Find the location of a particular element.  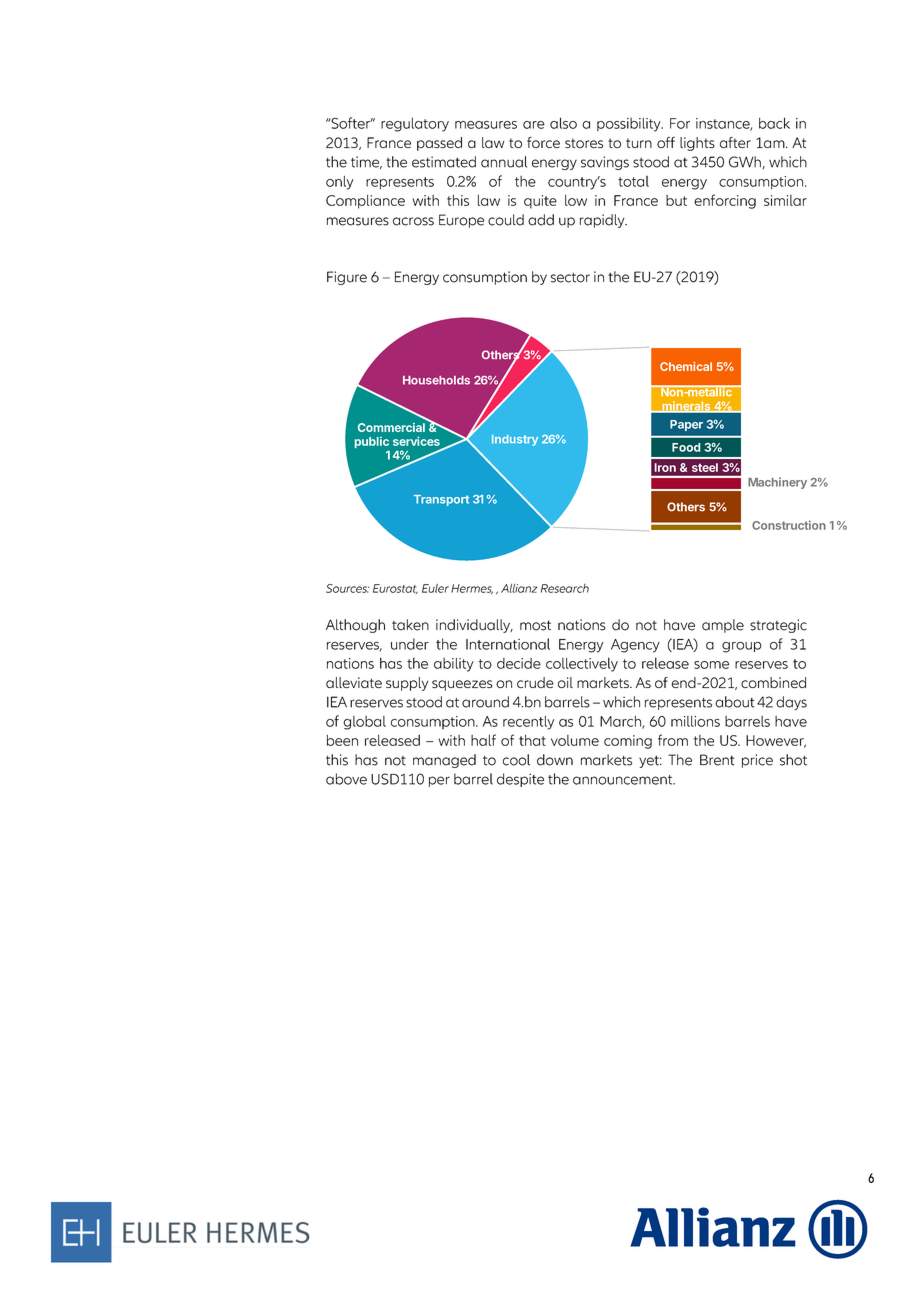

managed is located at coordinates (444, 761).
